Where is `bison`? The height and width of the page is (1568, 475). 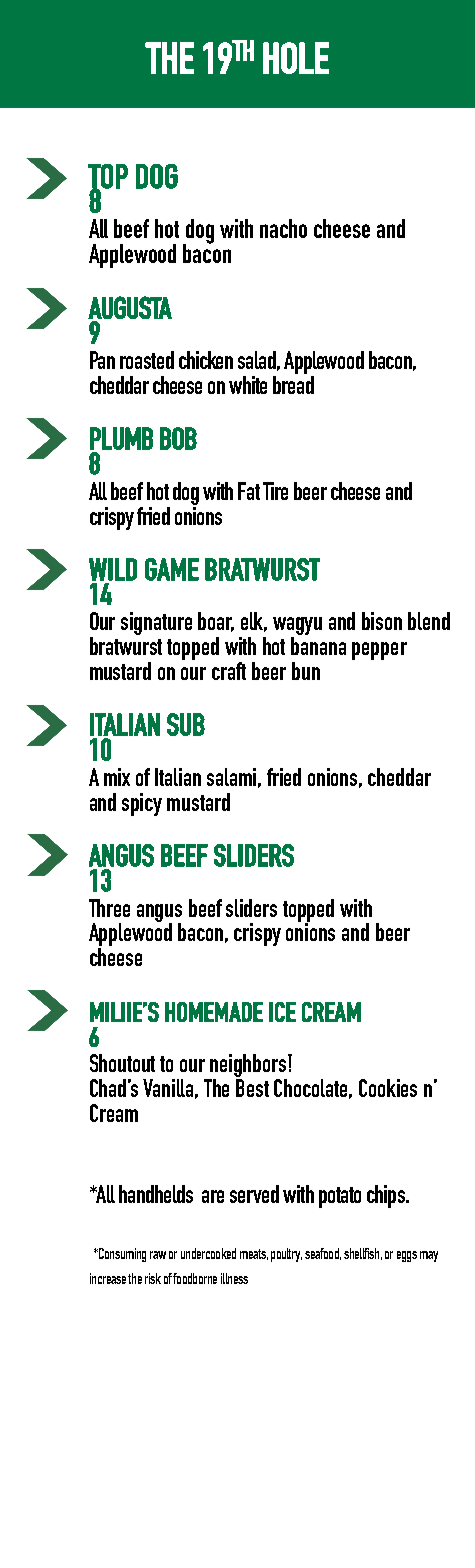 bison is located at coordinates (382, 621).
